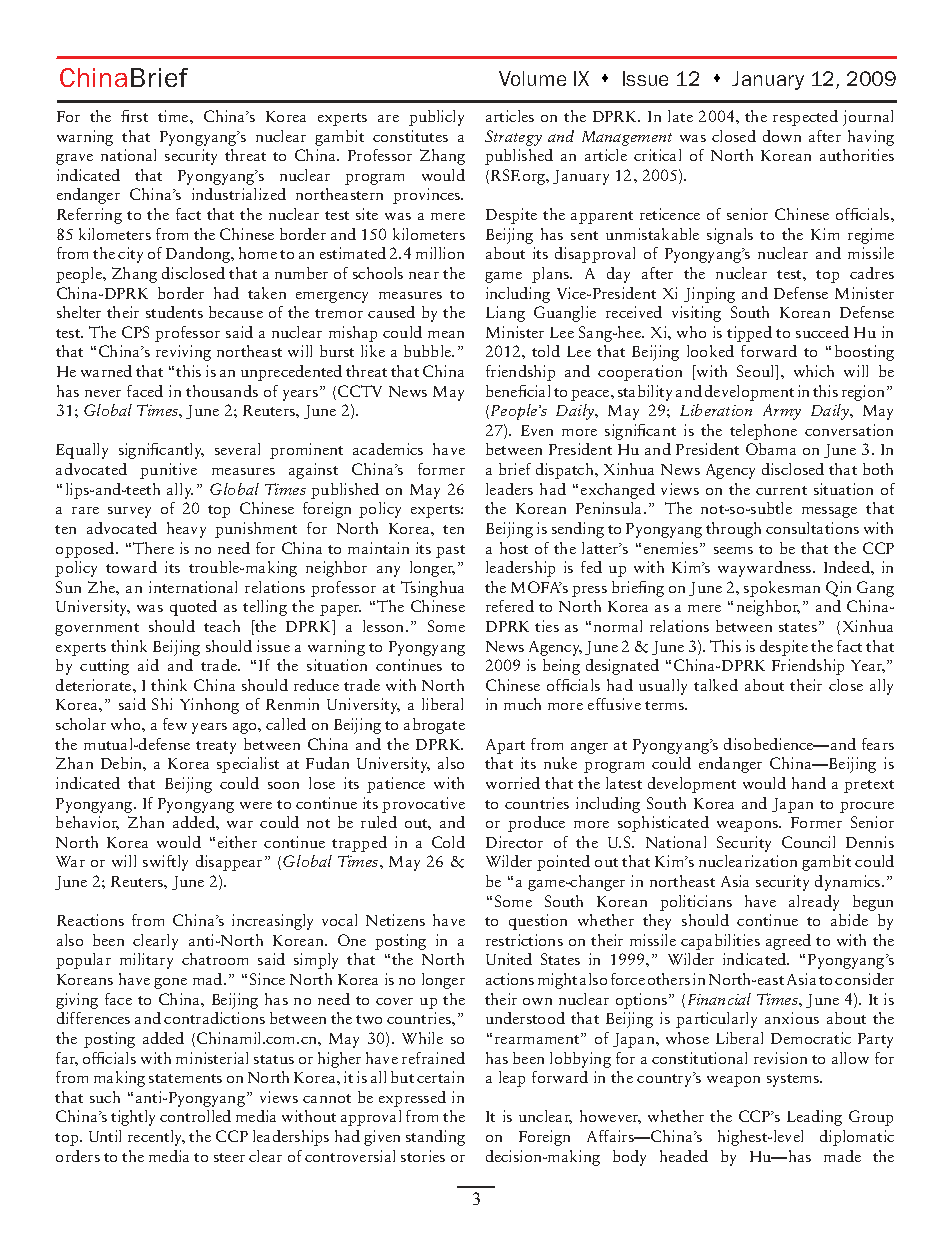 This screenshot has width=952, height=1233. Describe the element at coordinates (74, 159) in the screenshot. I see `grave` at that location.
